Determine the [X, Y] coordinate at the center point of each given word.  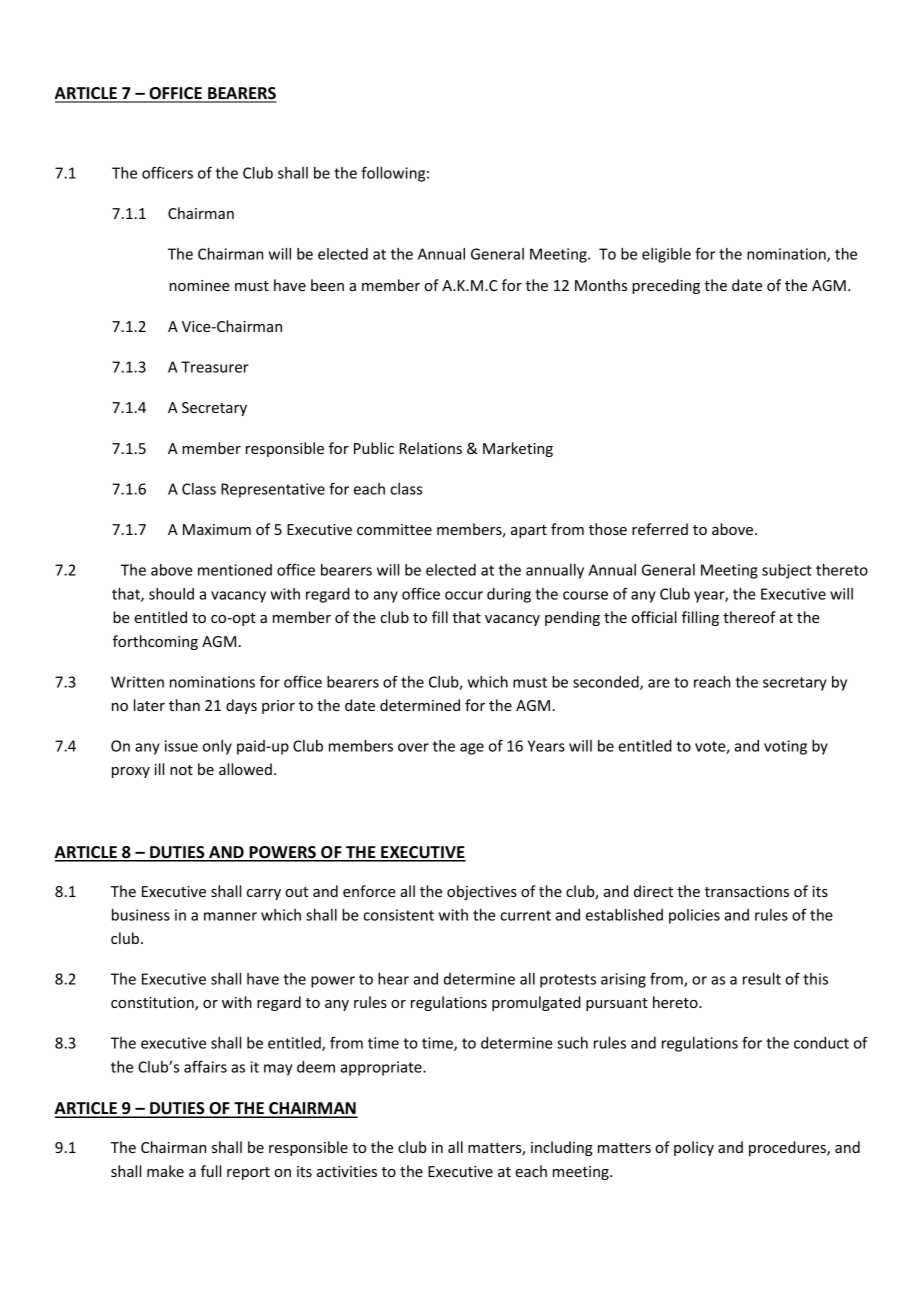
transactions [747, 891]
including [562, 1148]
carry [264, 894]
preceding [666, 286]
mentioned [235, 570]
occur [464, 595]
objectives [482, 892]
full [211, 1171]
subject [787, 571]
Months [601, 285]
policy [694, 1148]
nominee [199, 285]
